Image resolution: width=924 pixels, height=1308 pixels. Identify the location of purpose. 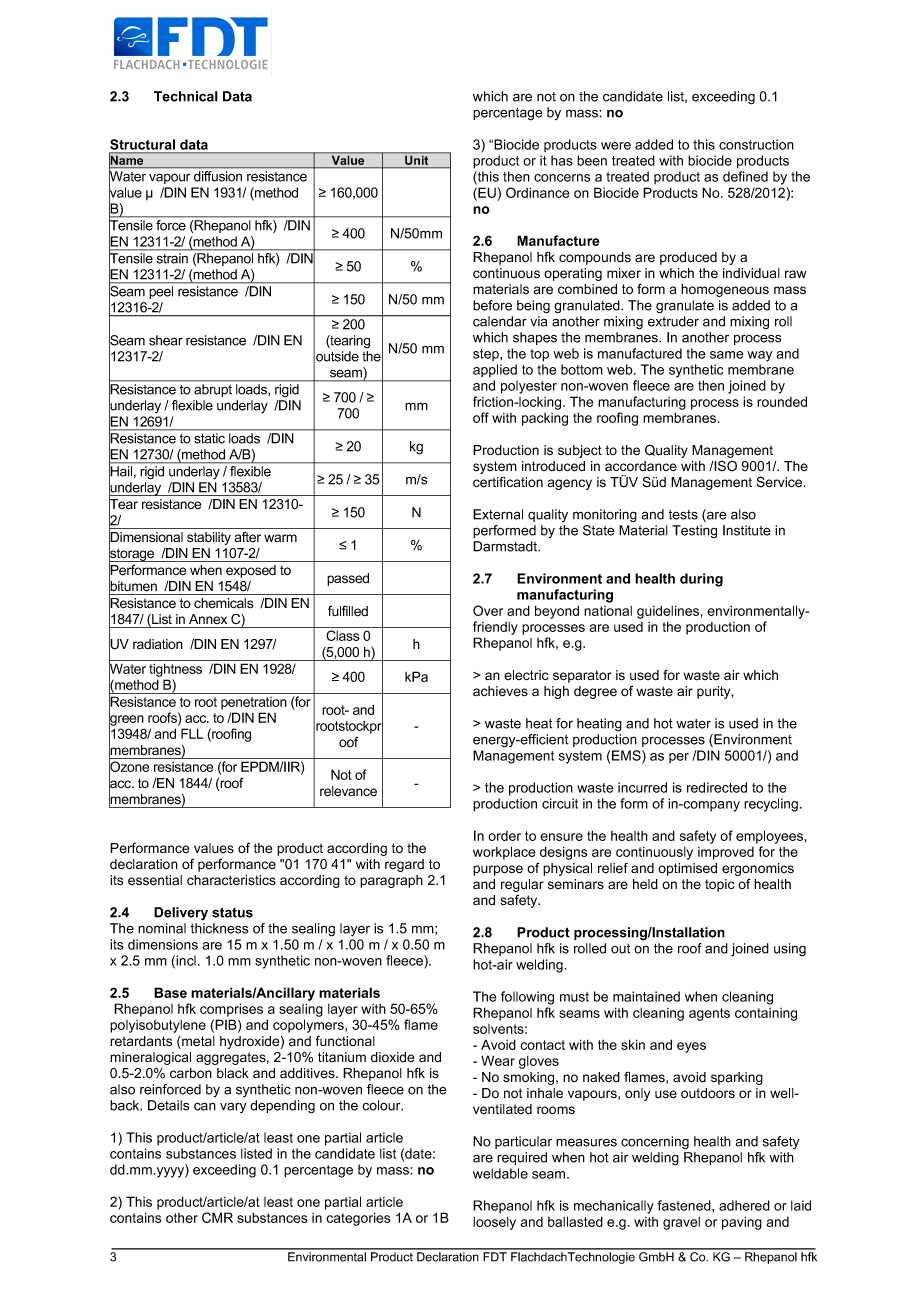
(498, 870).
